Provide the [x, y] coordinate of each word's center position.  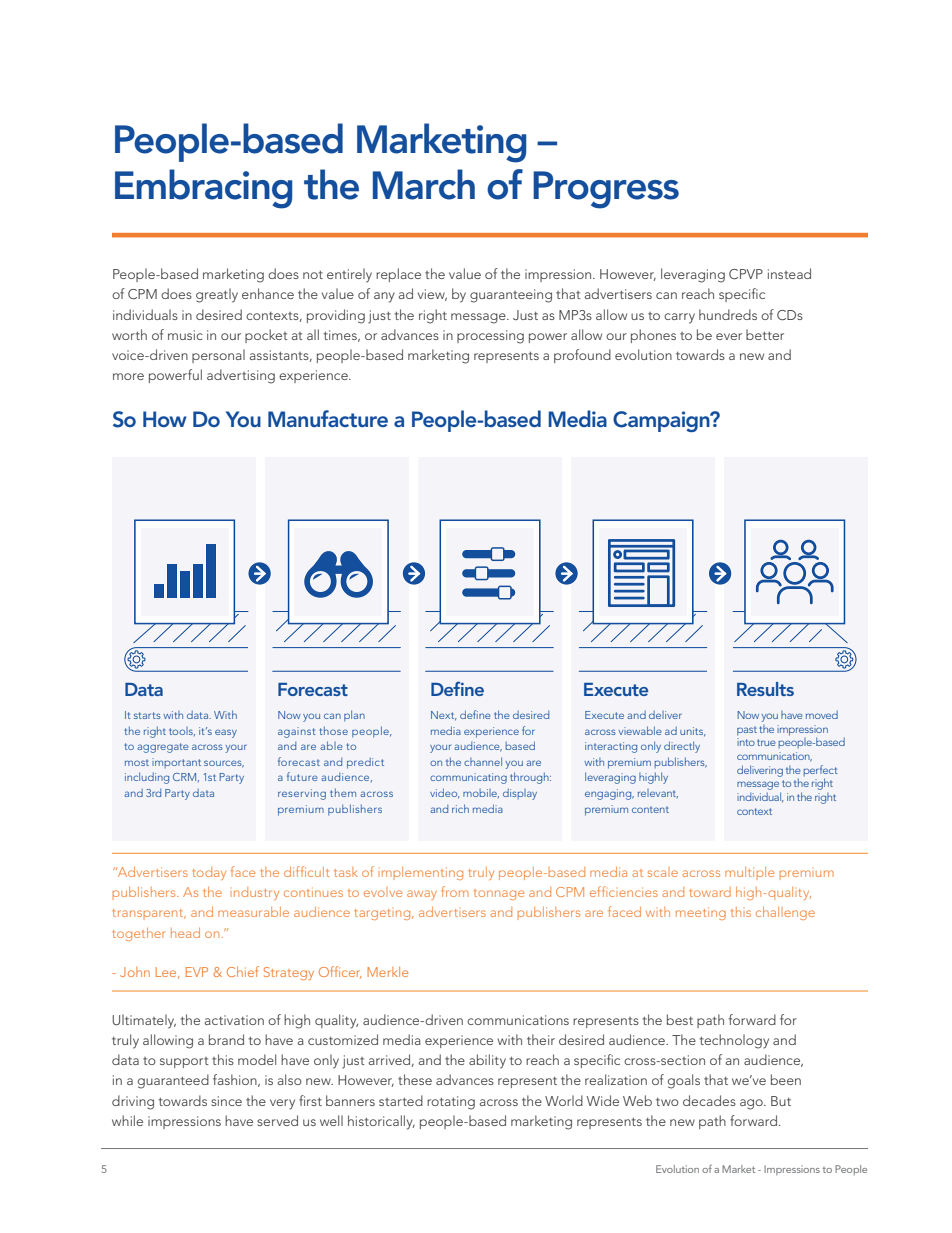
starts [147, 715]
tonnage [499, 894]
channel [483, 761]
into [746, 742]
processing [490, 337]
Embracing [204, 189]
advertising [241, 376]
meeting [701, 913]
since [226, 1101]
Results [765, 689]
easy [226, 733]
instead [789, 273]
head [185, 933]
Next [444, 716]
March [424, 184]
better [765, 334]
